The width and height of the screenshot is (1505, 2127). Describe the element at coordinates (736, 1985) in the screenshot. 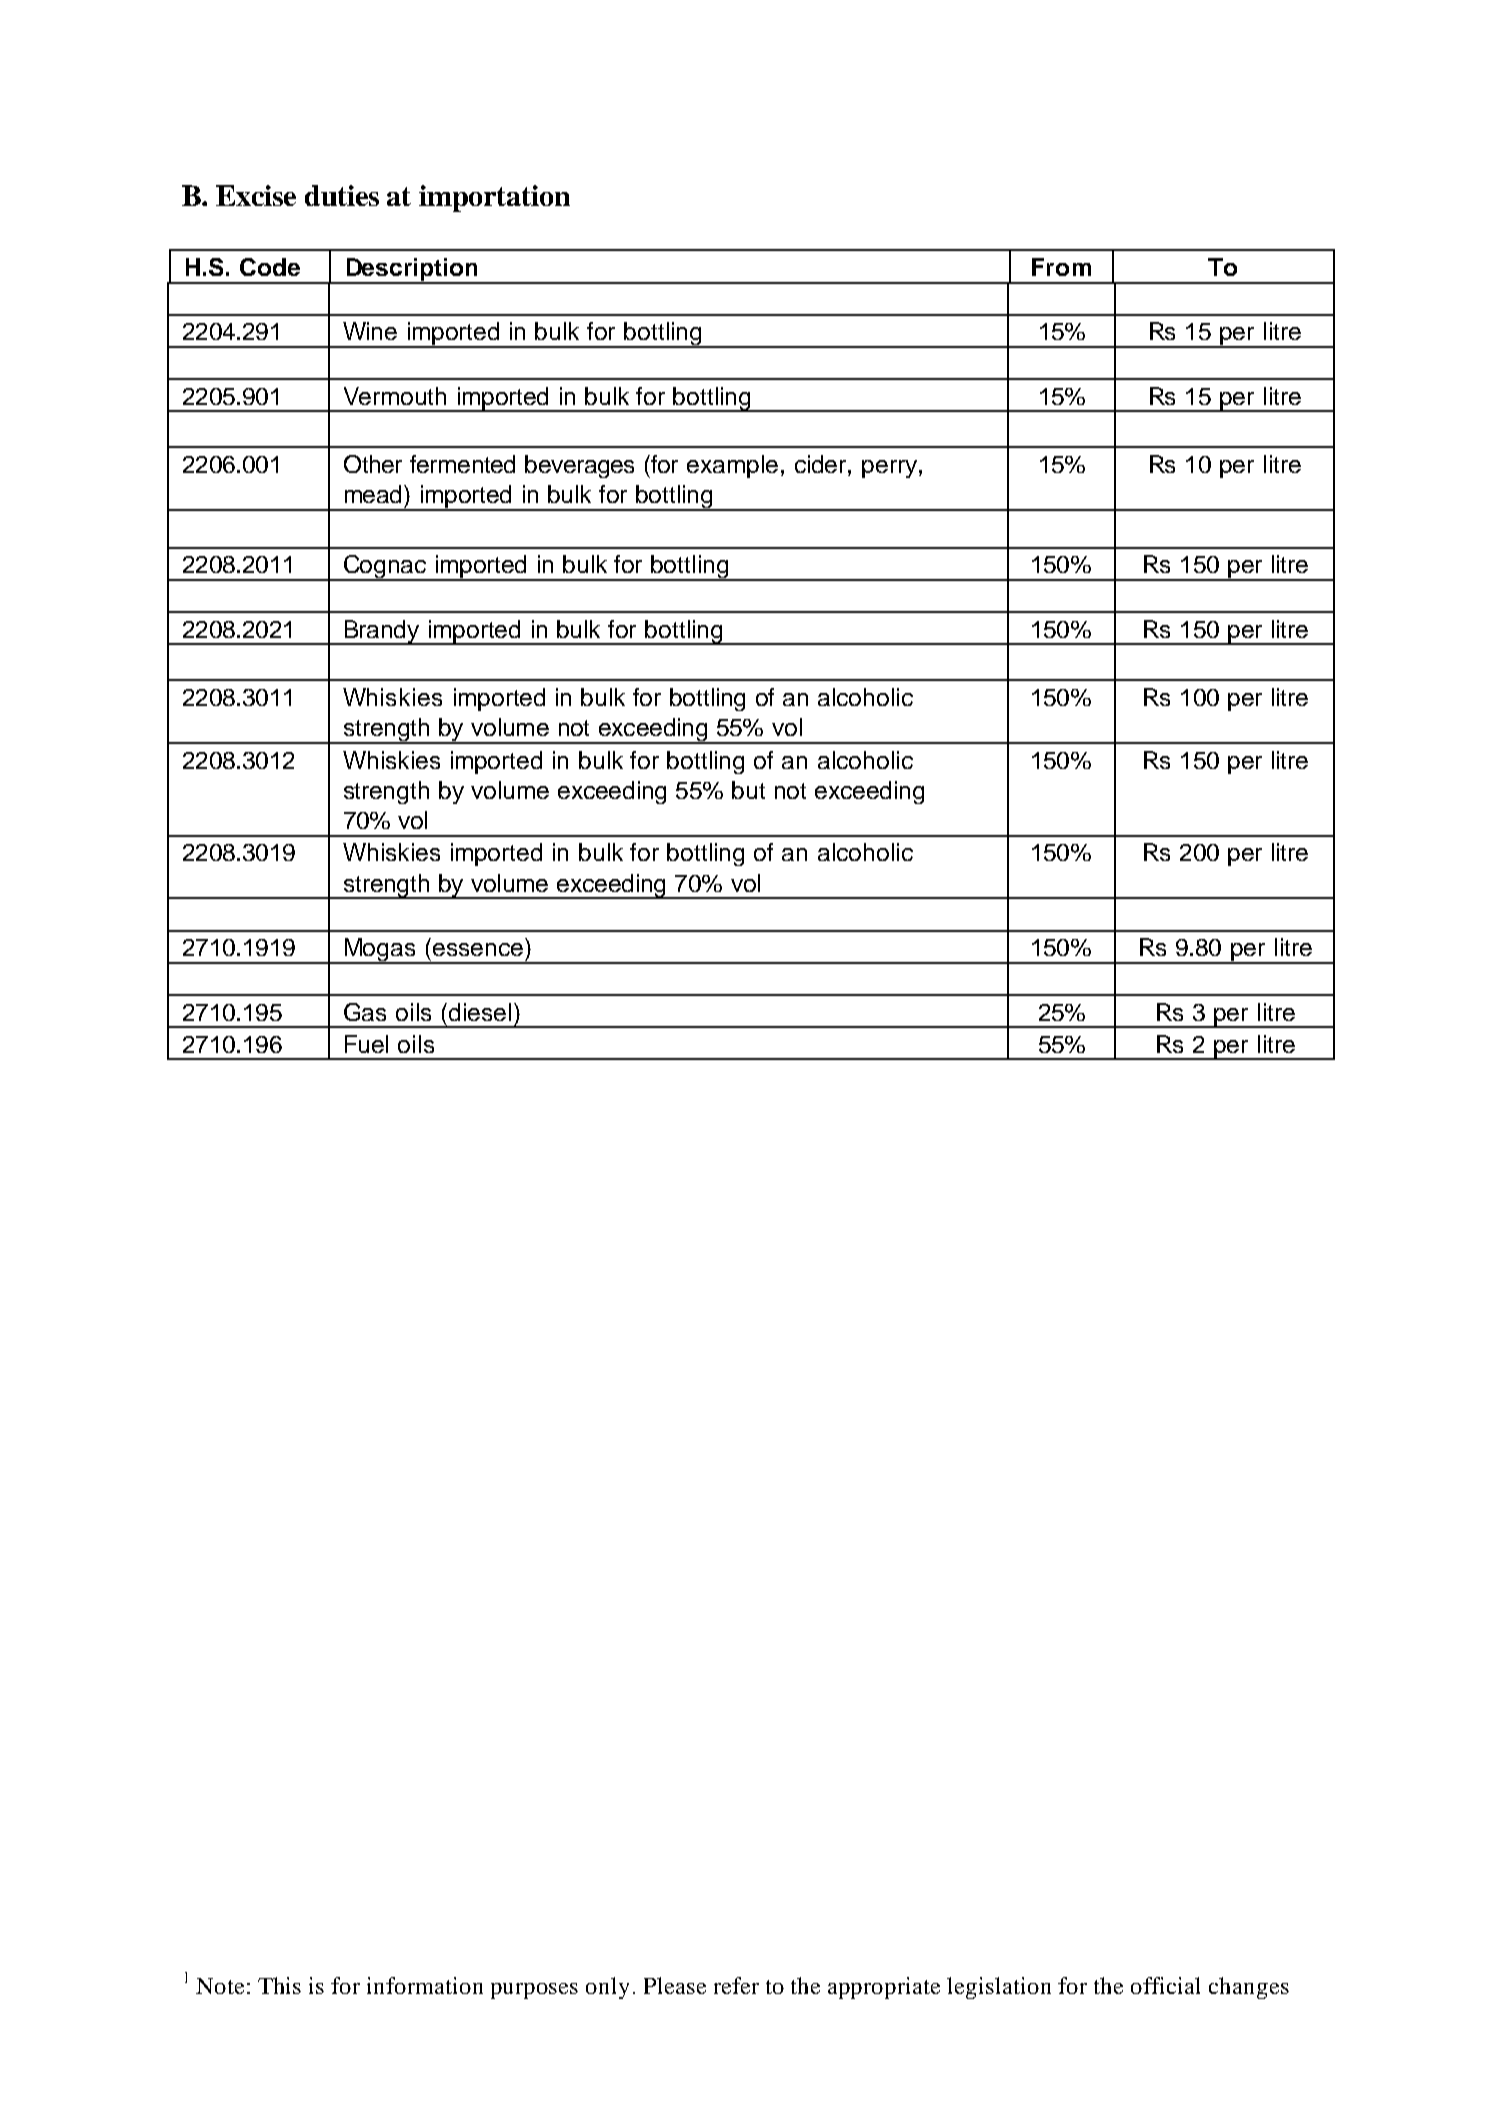

I see `refer` at that location.
